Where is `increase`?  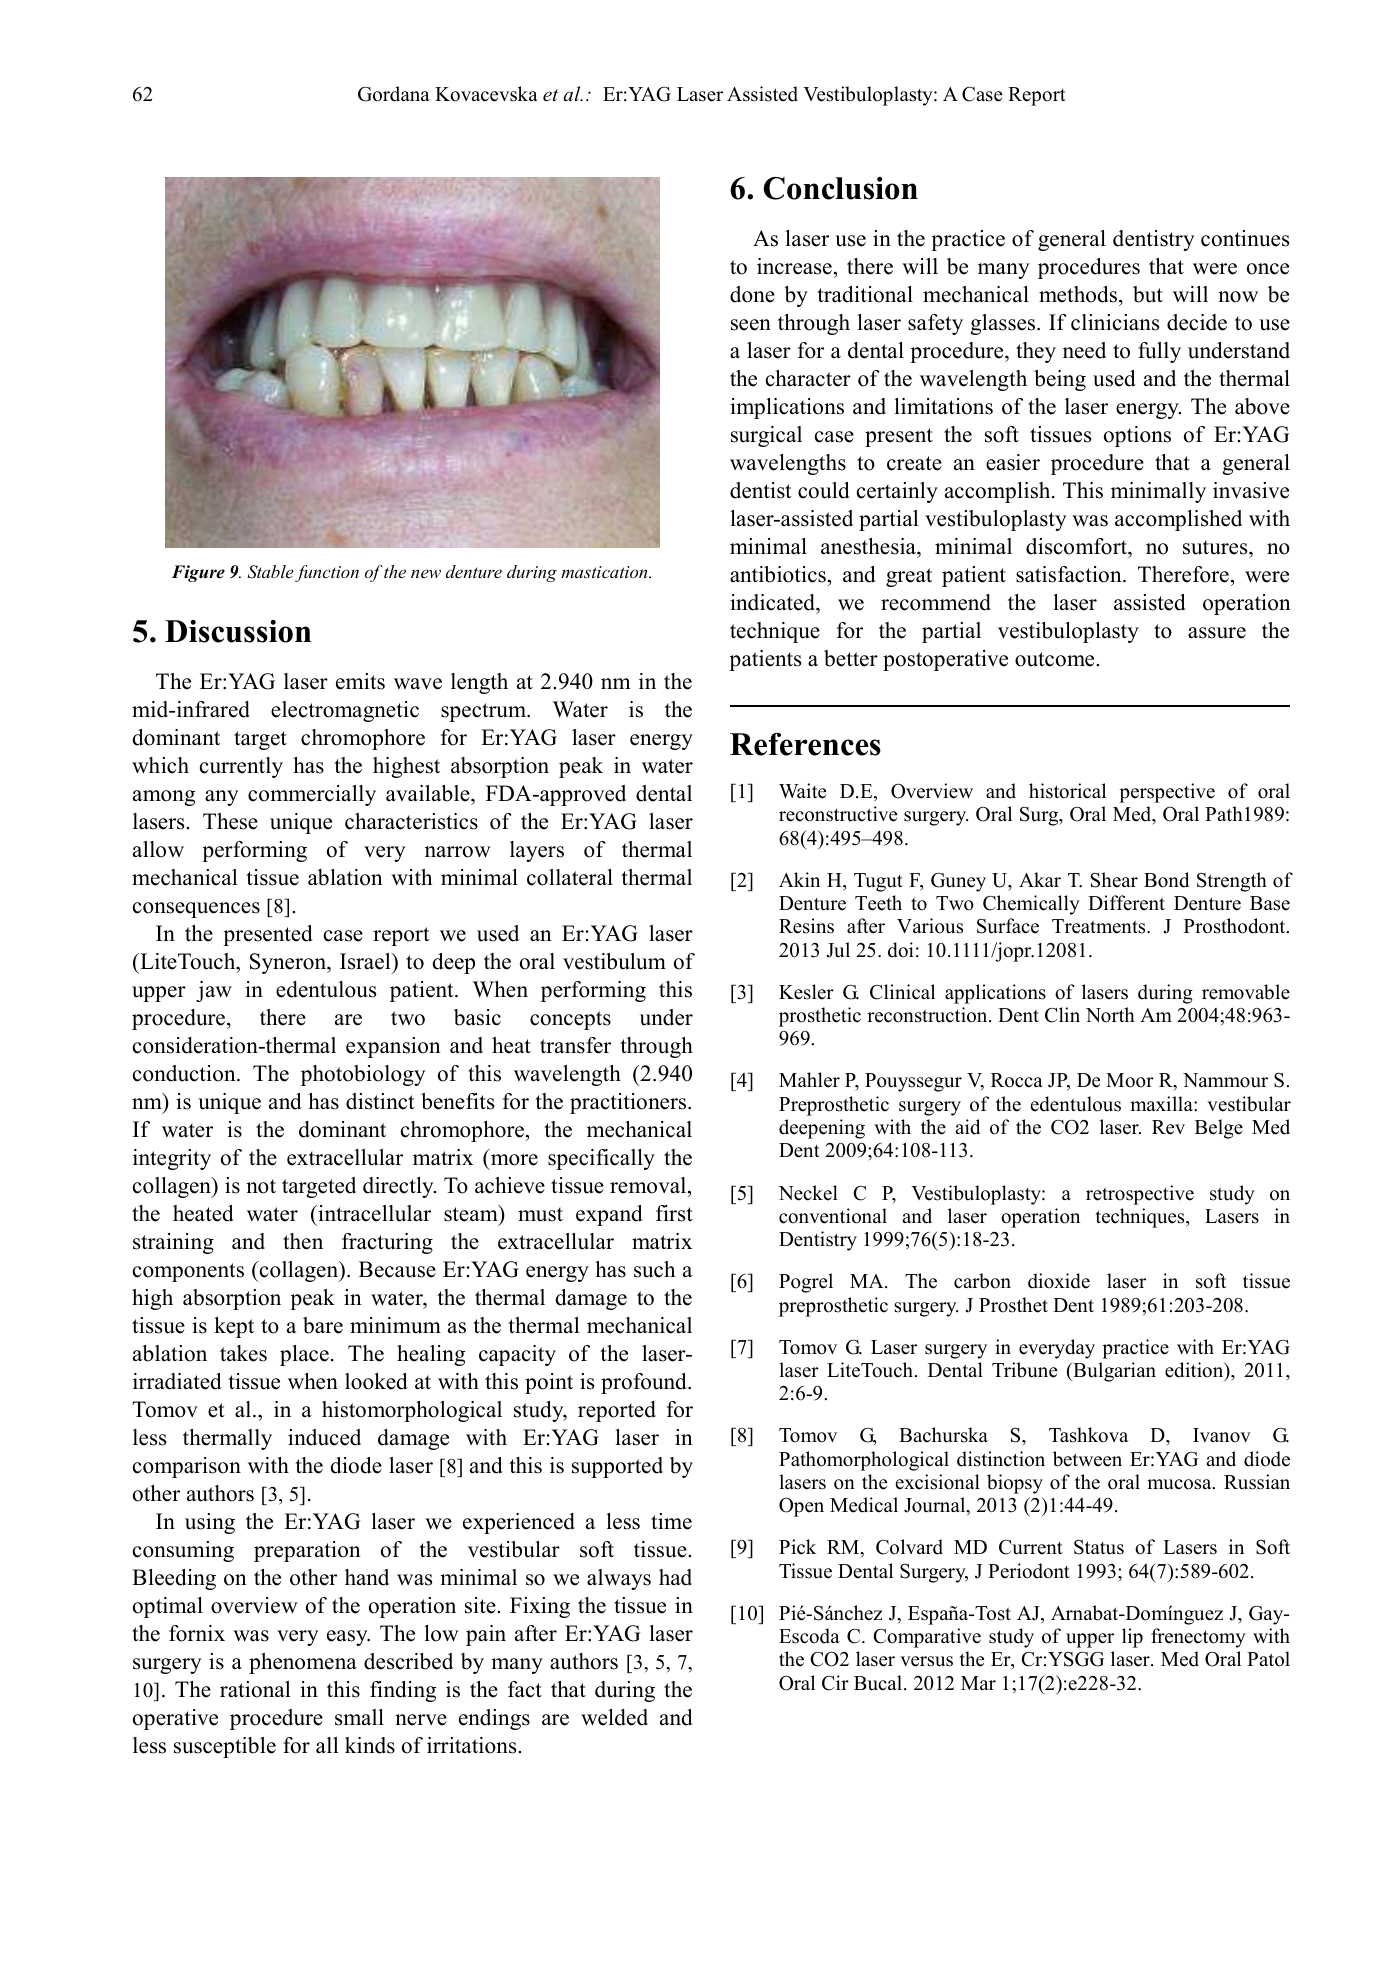 increase is located at coordinates (794, 266).
